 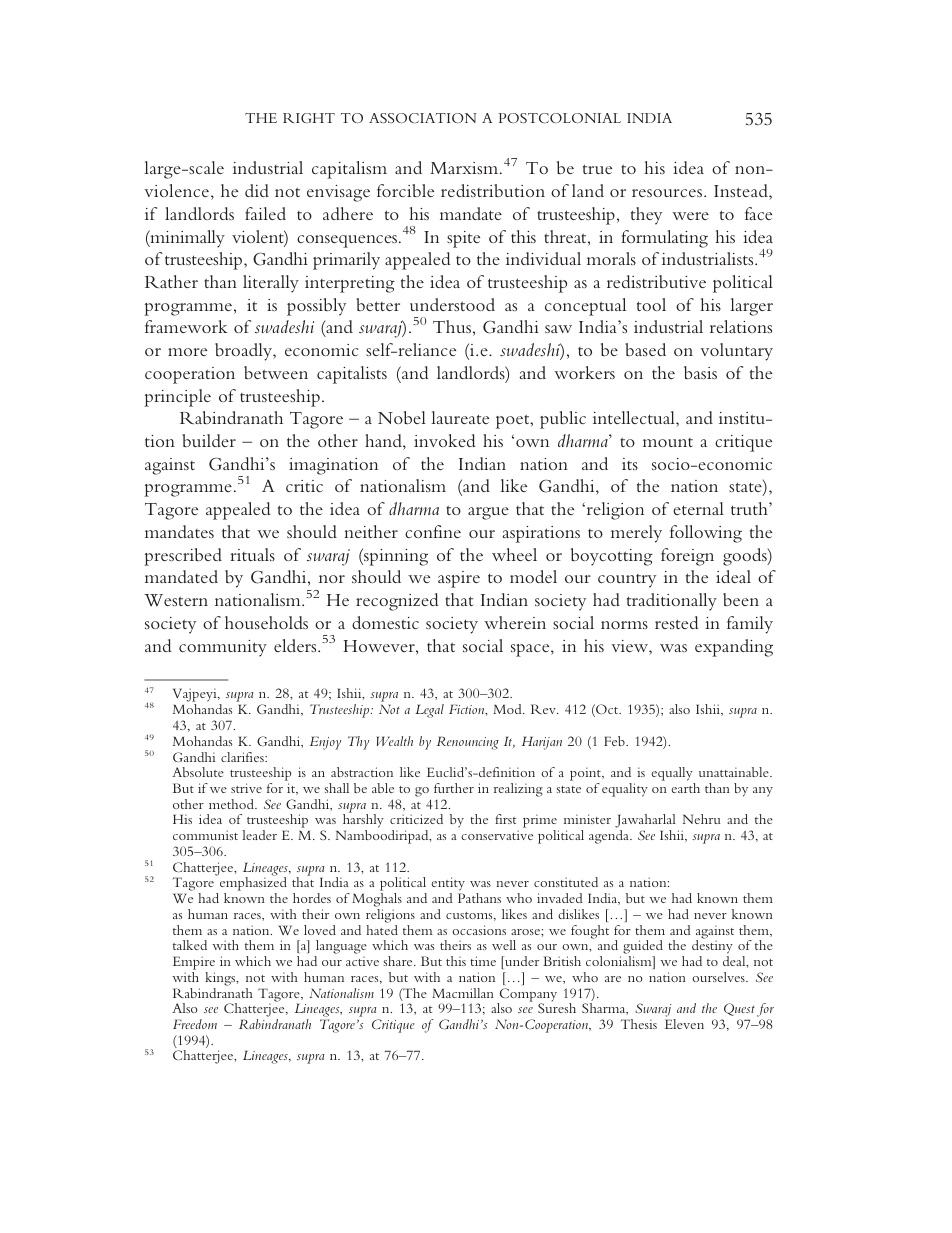 What do you see at coordinates (257, 190) in the screenshot?
I see `did` at bounding box center [257, 190].
